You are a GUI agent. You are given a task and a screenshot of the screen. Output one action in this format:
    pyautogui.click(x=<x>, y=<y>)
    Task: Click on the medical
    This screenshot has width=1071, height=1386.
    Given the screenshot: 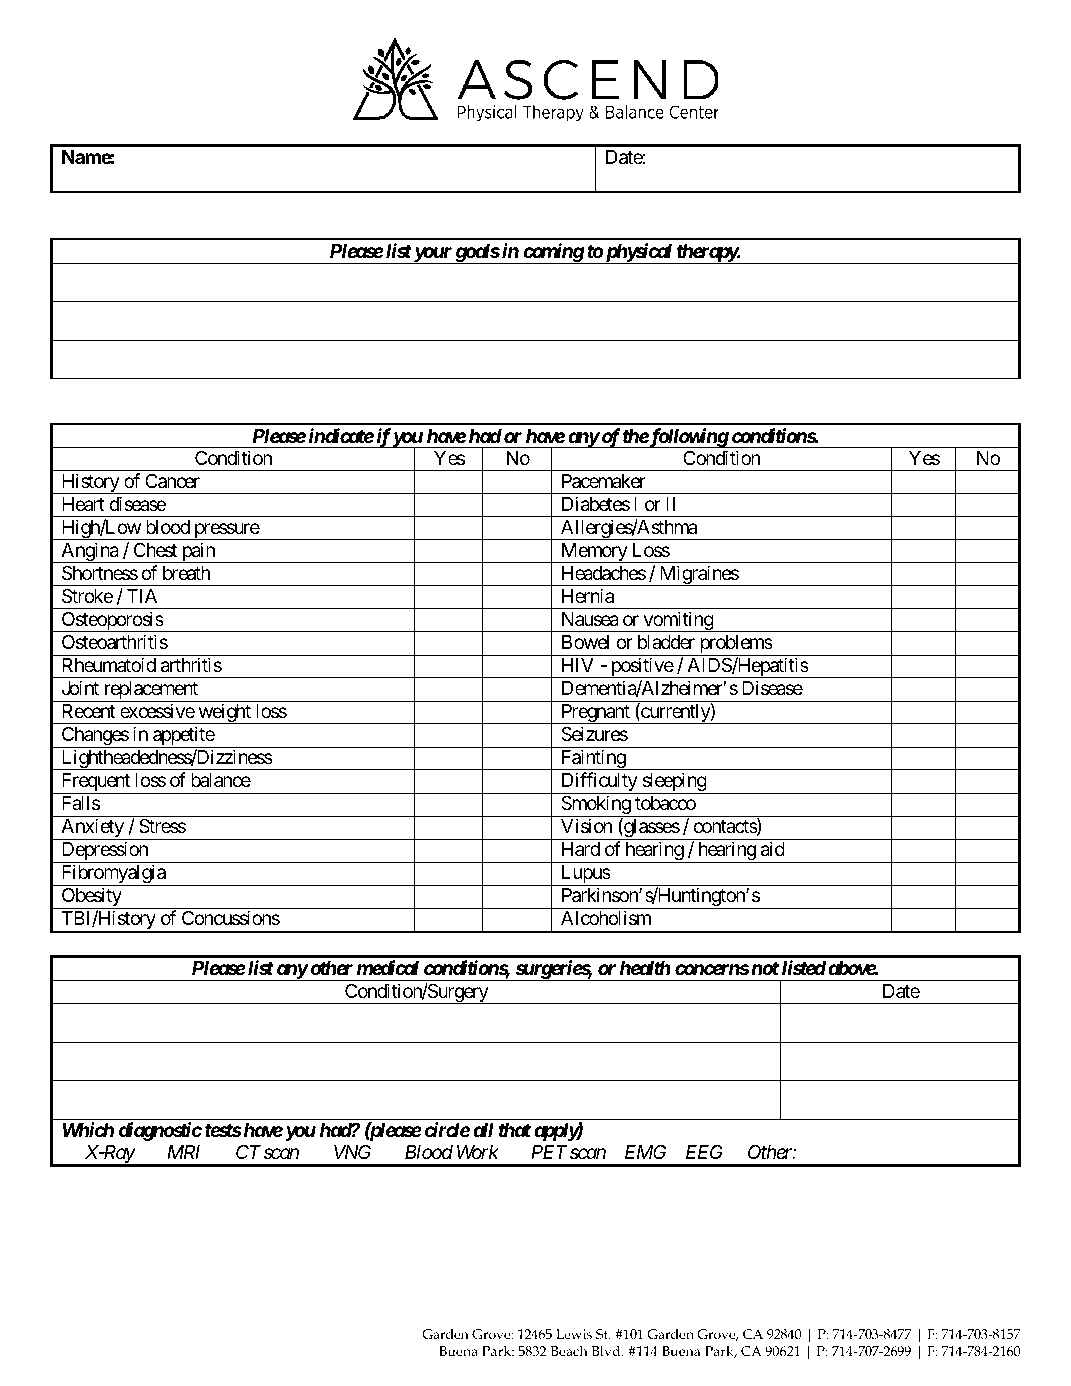 What is the action you would take?
    pyautogui.click(x=388, y=967)
